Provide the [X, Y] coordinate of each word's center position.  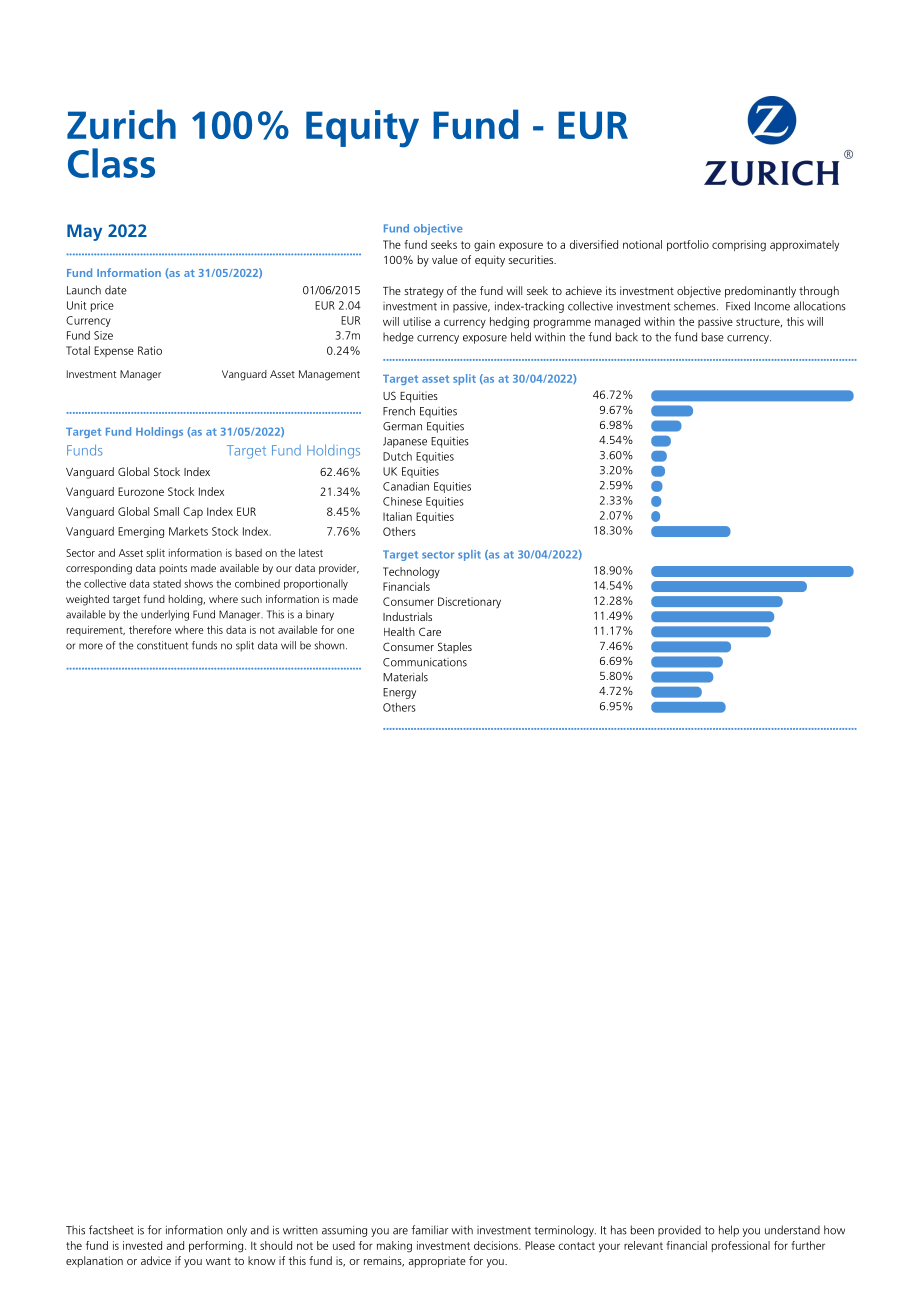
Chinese [402, 501]
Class [111, 163]
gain [484, 246]
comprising [739, 246]
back [627, 337]
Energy [399, 693]
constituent [162, 645]
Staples [455, 647]
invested [142, 1245]
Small [166, 511]
